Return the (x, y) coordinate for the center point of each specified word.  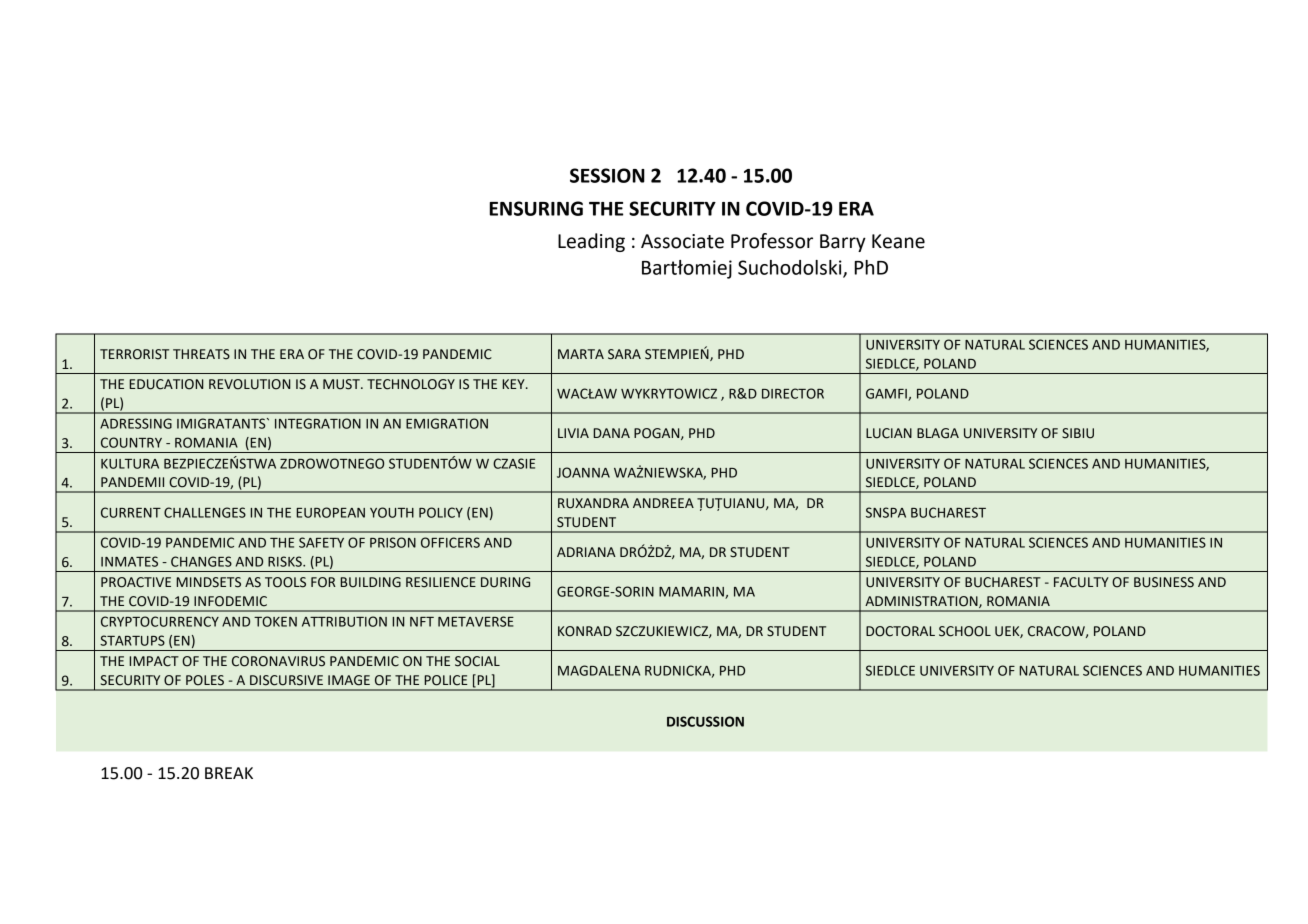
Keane (898, 241)
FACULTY (1081, 582)
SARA (624, 354)
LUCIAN (889, 433)
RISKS (286, 561)
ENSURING (536, 208)
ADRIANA (586, 552)
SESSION (607, 175)
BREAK (229, 773)
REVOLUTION (249, 384)
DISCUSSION (705, 721)
